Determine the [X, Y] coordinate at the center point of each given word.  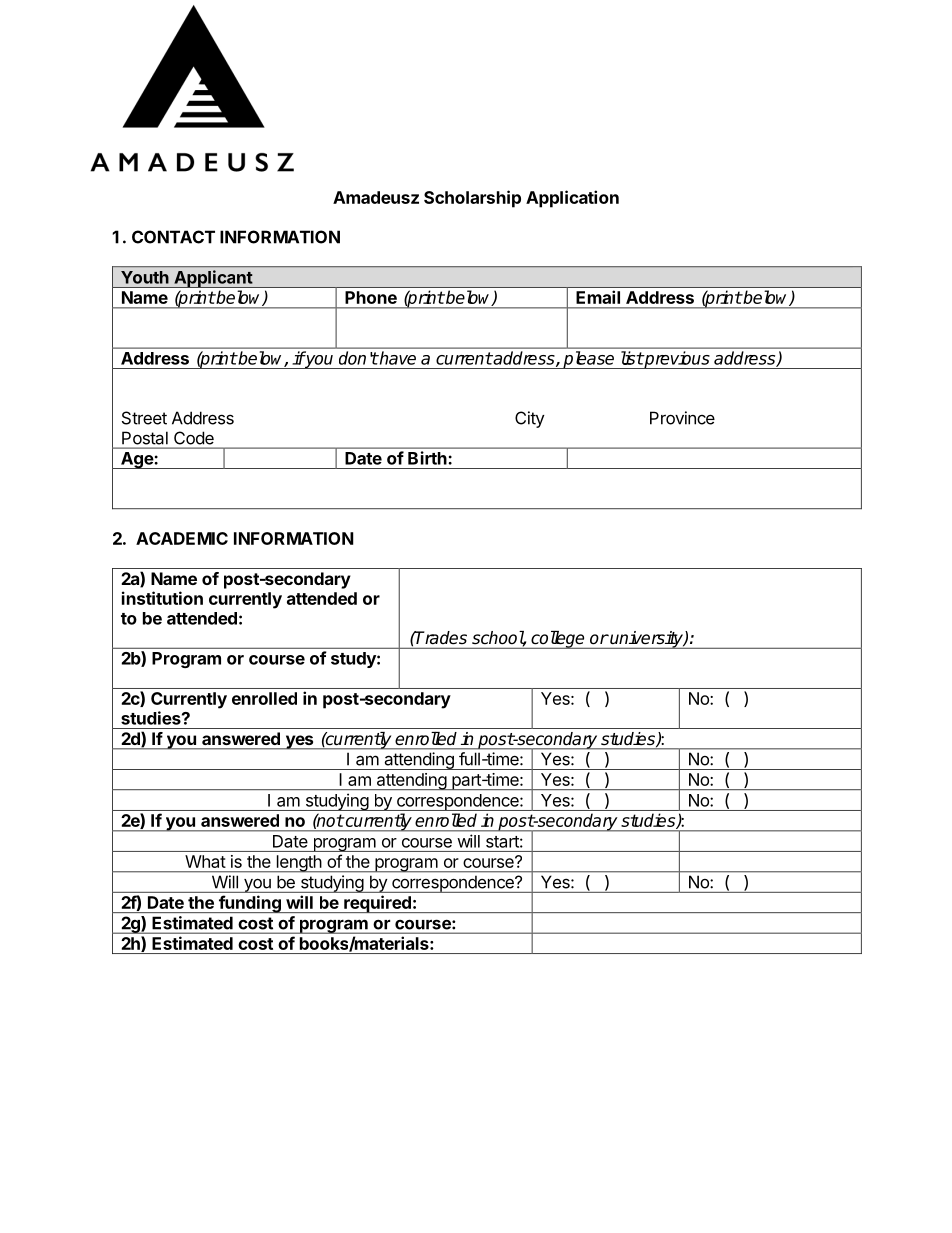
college [558, 639]
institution [162, 598]
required [377, 904]
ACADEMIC [182, 538]
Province [682, 418]
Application [572, 199]
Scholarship [472, 199]
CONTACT [173, 237]
